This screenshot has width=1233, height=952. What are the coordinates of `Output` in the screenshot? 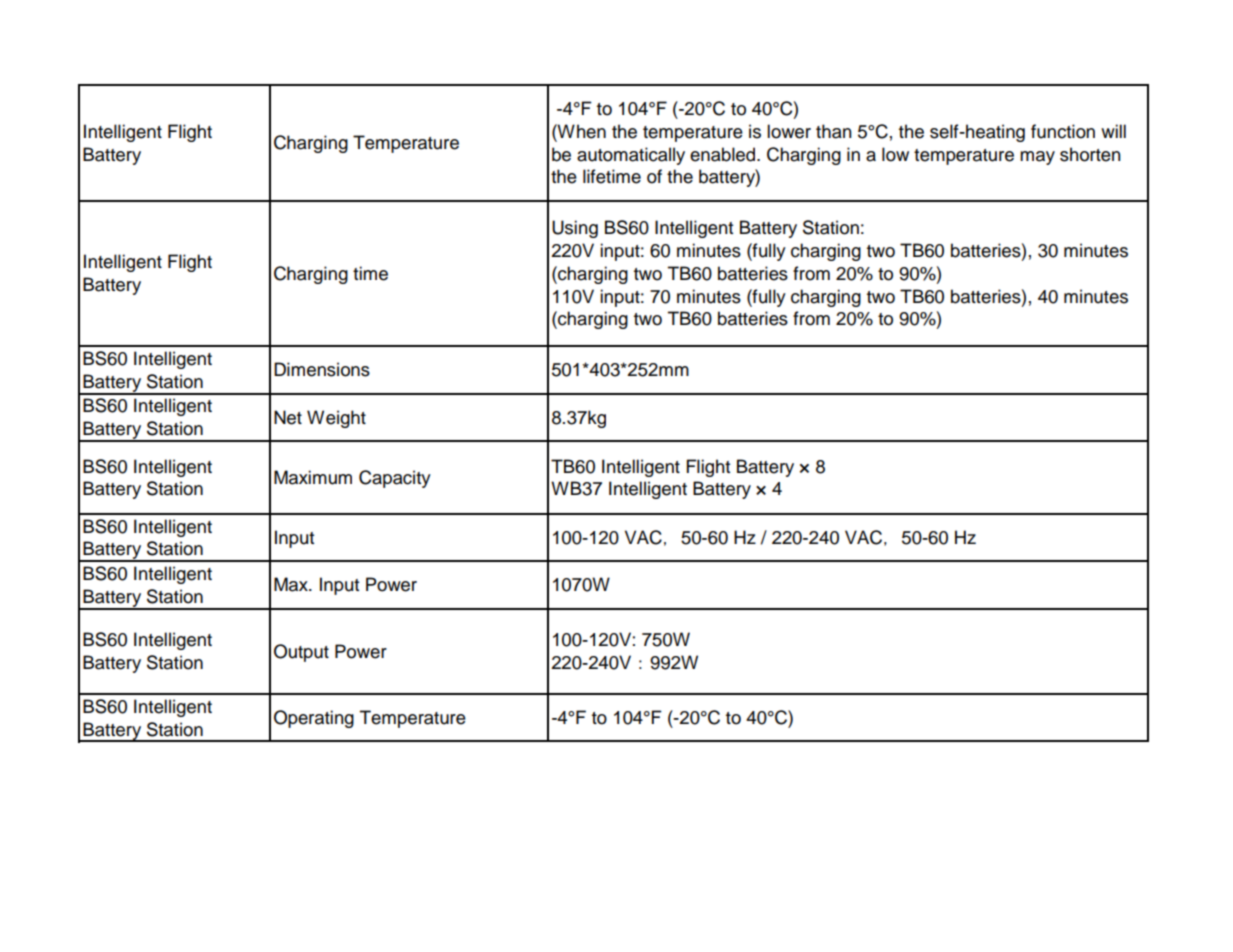 It's located at (301, 653).
